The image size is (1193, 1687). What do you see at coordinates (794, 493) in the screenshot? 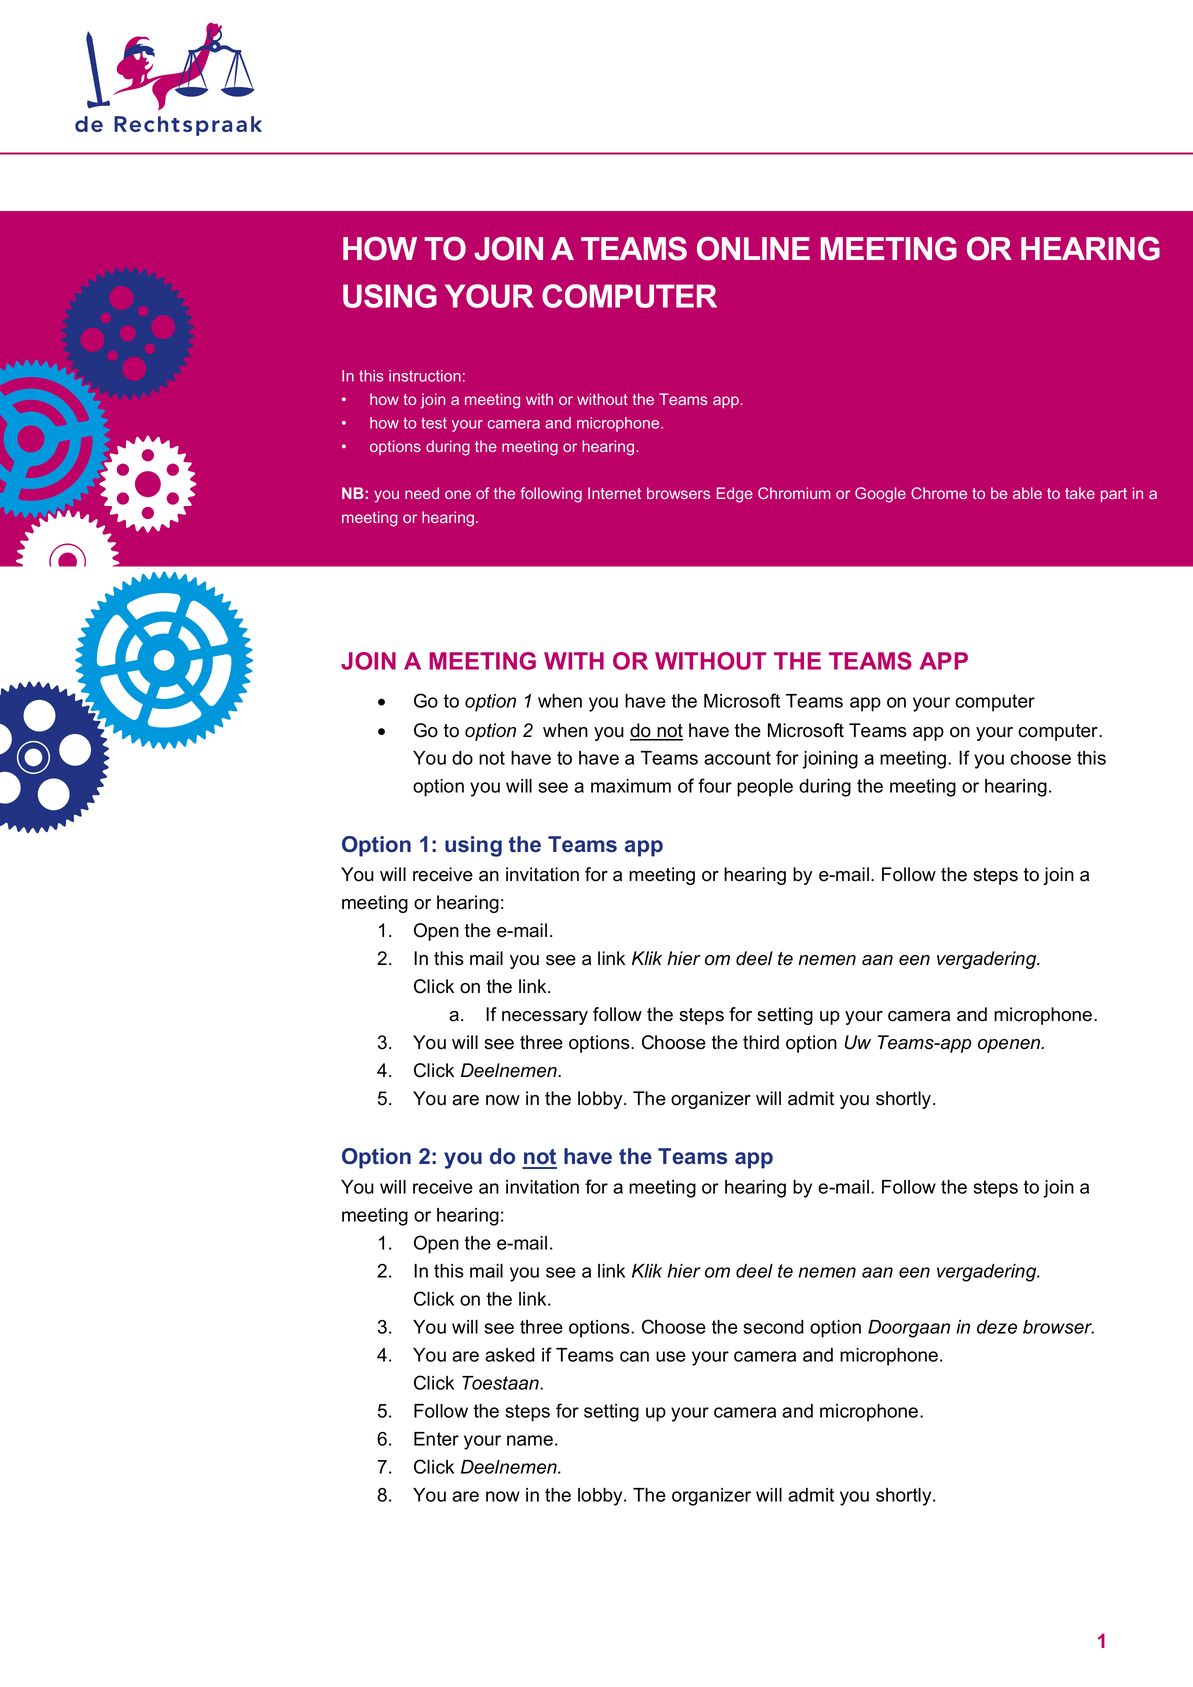
I see `Chromium` at bounding box center [794, 493].
